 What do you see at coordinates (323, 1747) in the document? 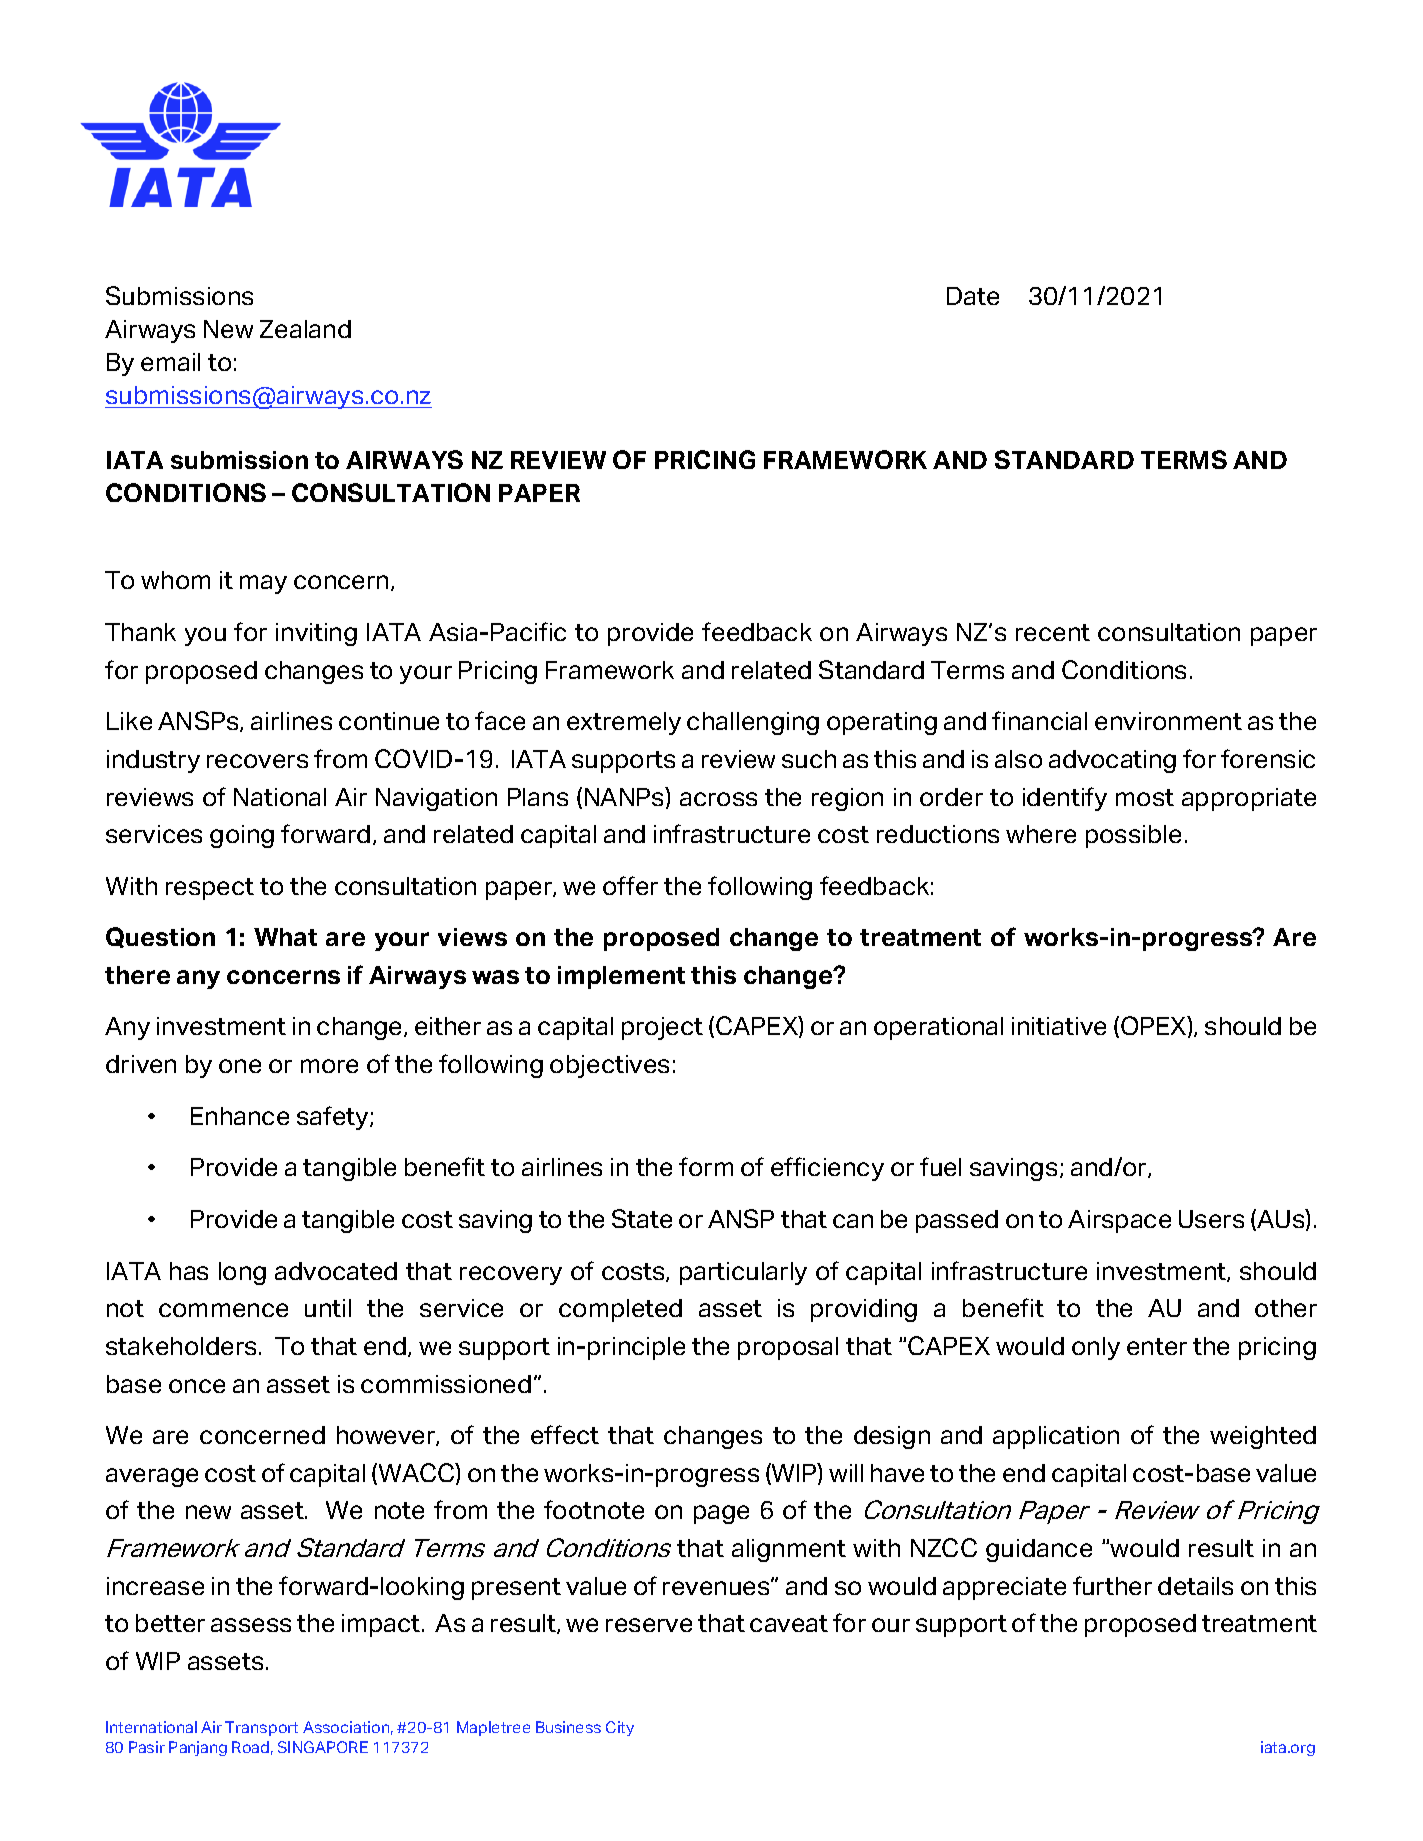
I see `SINGAPORE` at bounding box center [323, 1747].
